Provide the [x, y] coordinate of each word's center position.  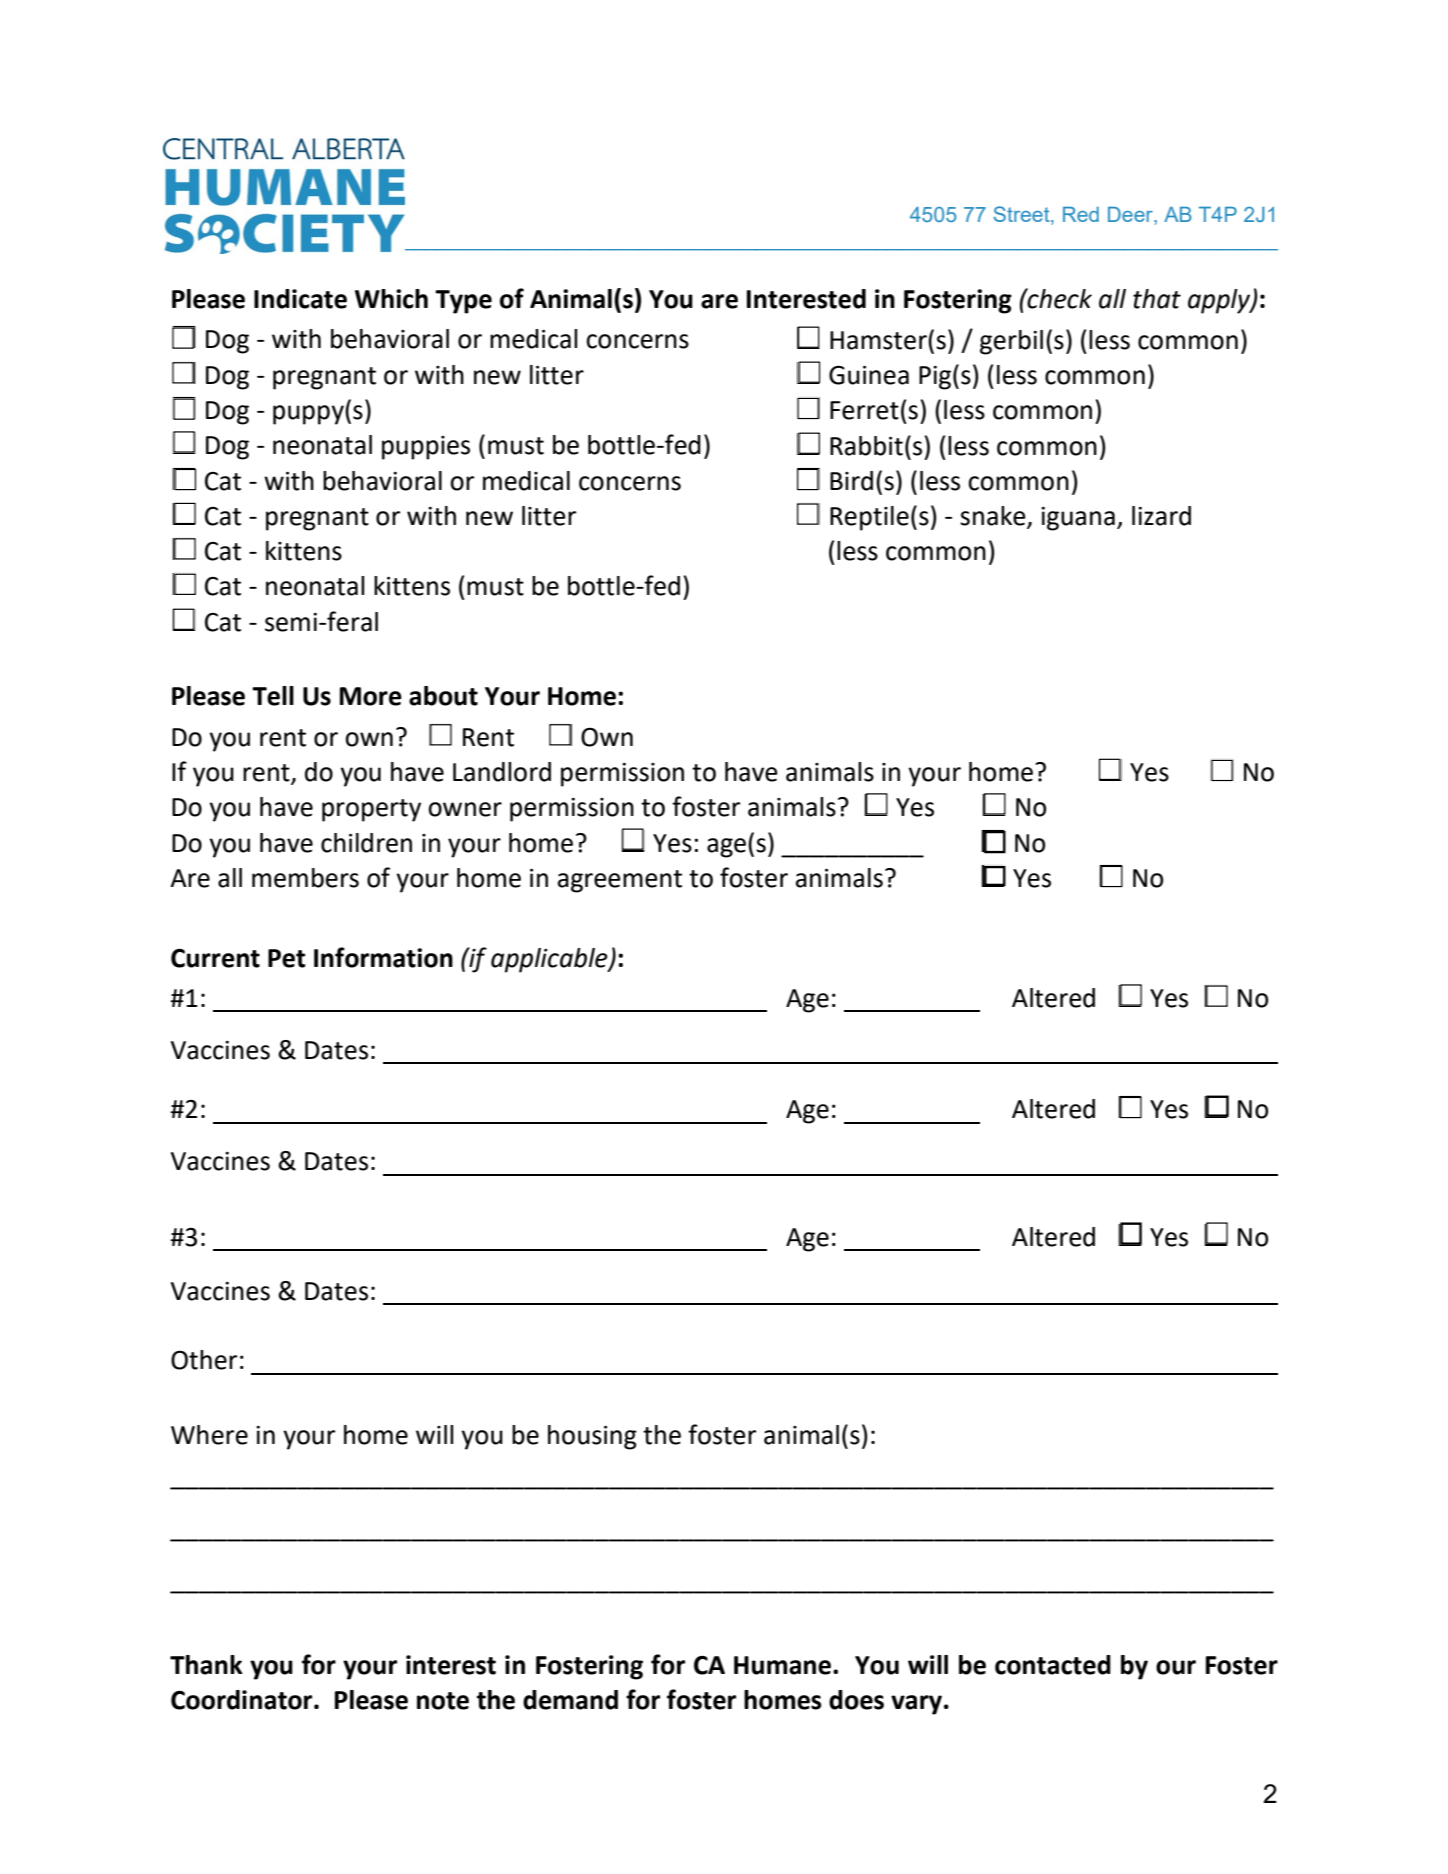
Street [1023, 215]
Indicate [300, 299]
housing [592, 1437]
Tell [273, 696]
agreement [620, 881]
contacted [1053, 1665]
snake [994, 517]
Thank [206, 1665]
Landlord [502, 772]
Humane [784, 1665]
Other [204, 1360]
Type [463, 302]
